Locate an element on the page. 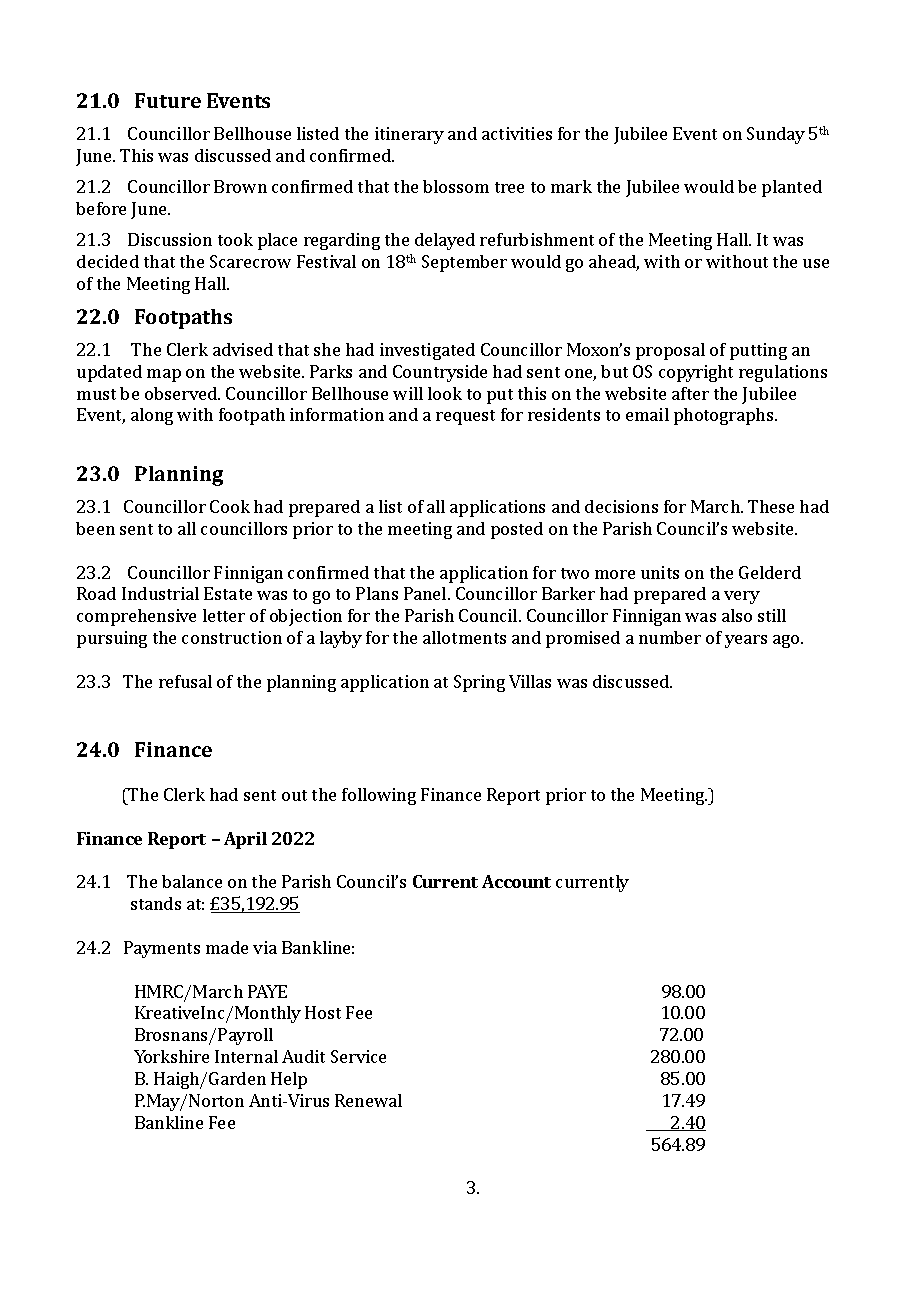  Sunday is located at coordinates (776, 135).
